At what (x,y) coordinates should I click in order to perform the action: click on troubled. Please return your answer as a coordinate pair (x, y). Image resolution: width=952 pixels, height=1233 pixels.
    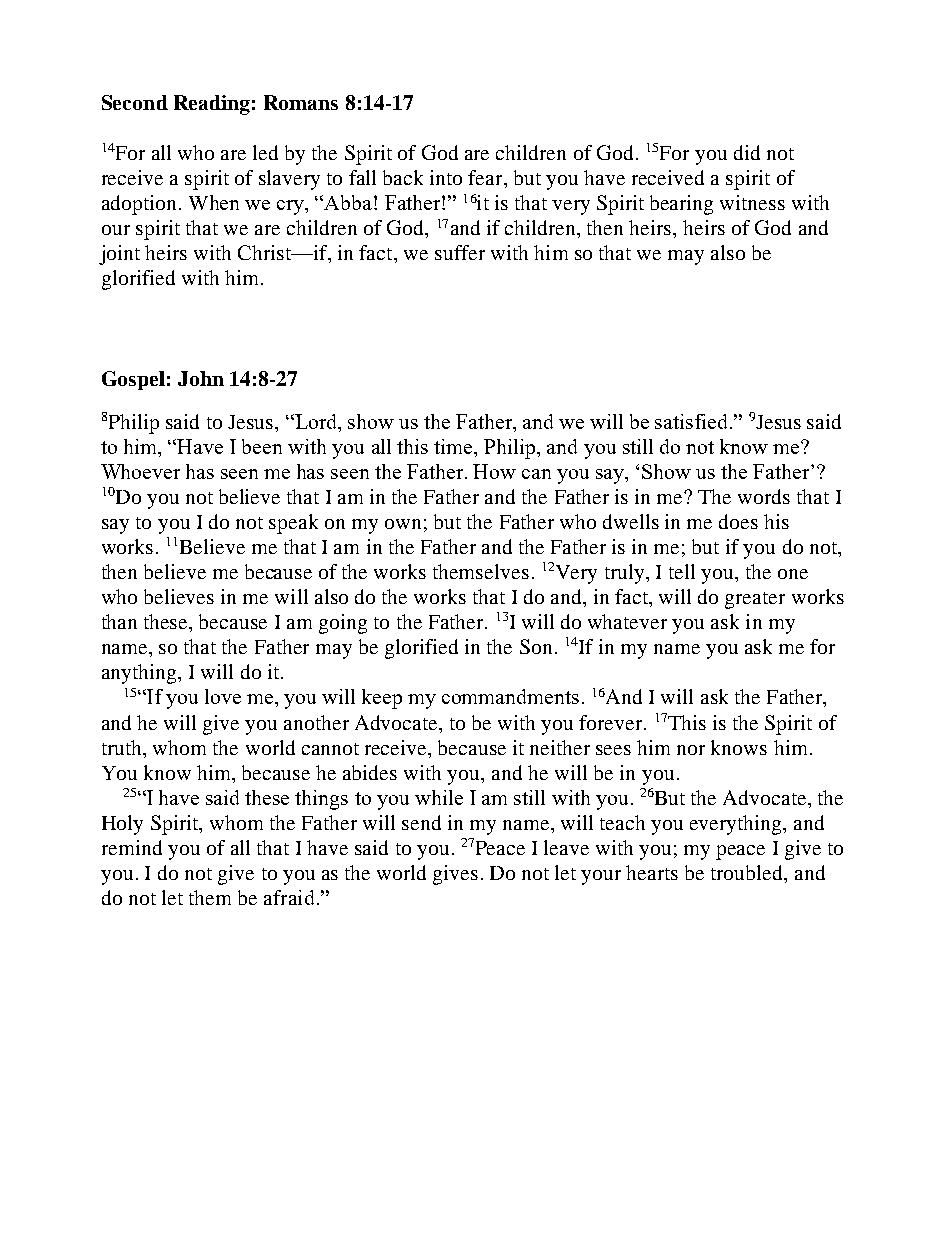
    Looking at the image, I should click on (748, 874).
